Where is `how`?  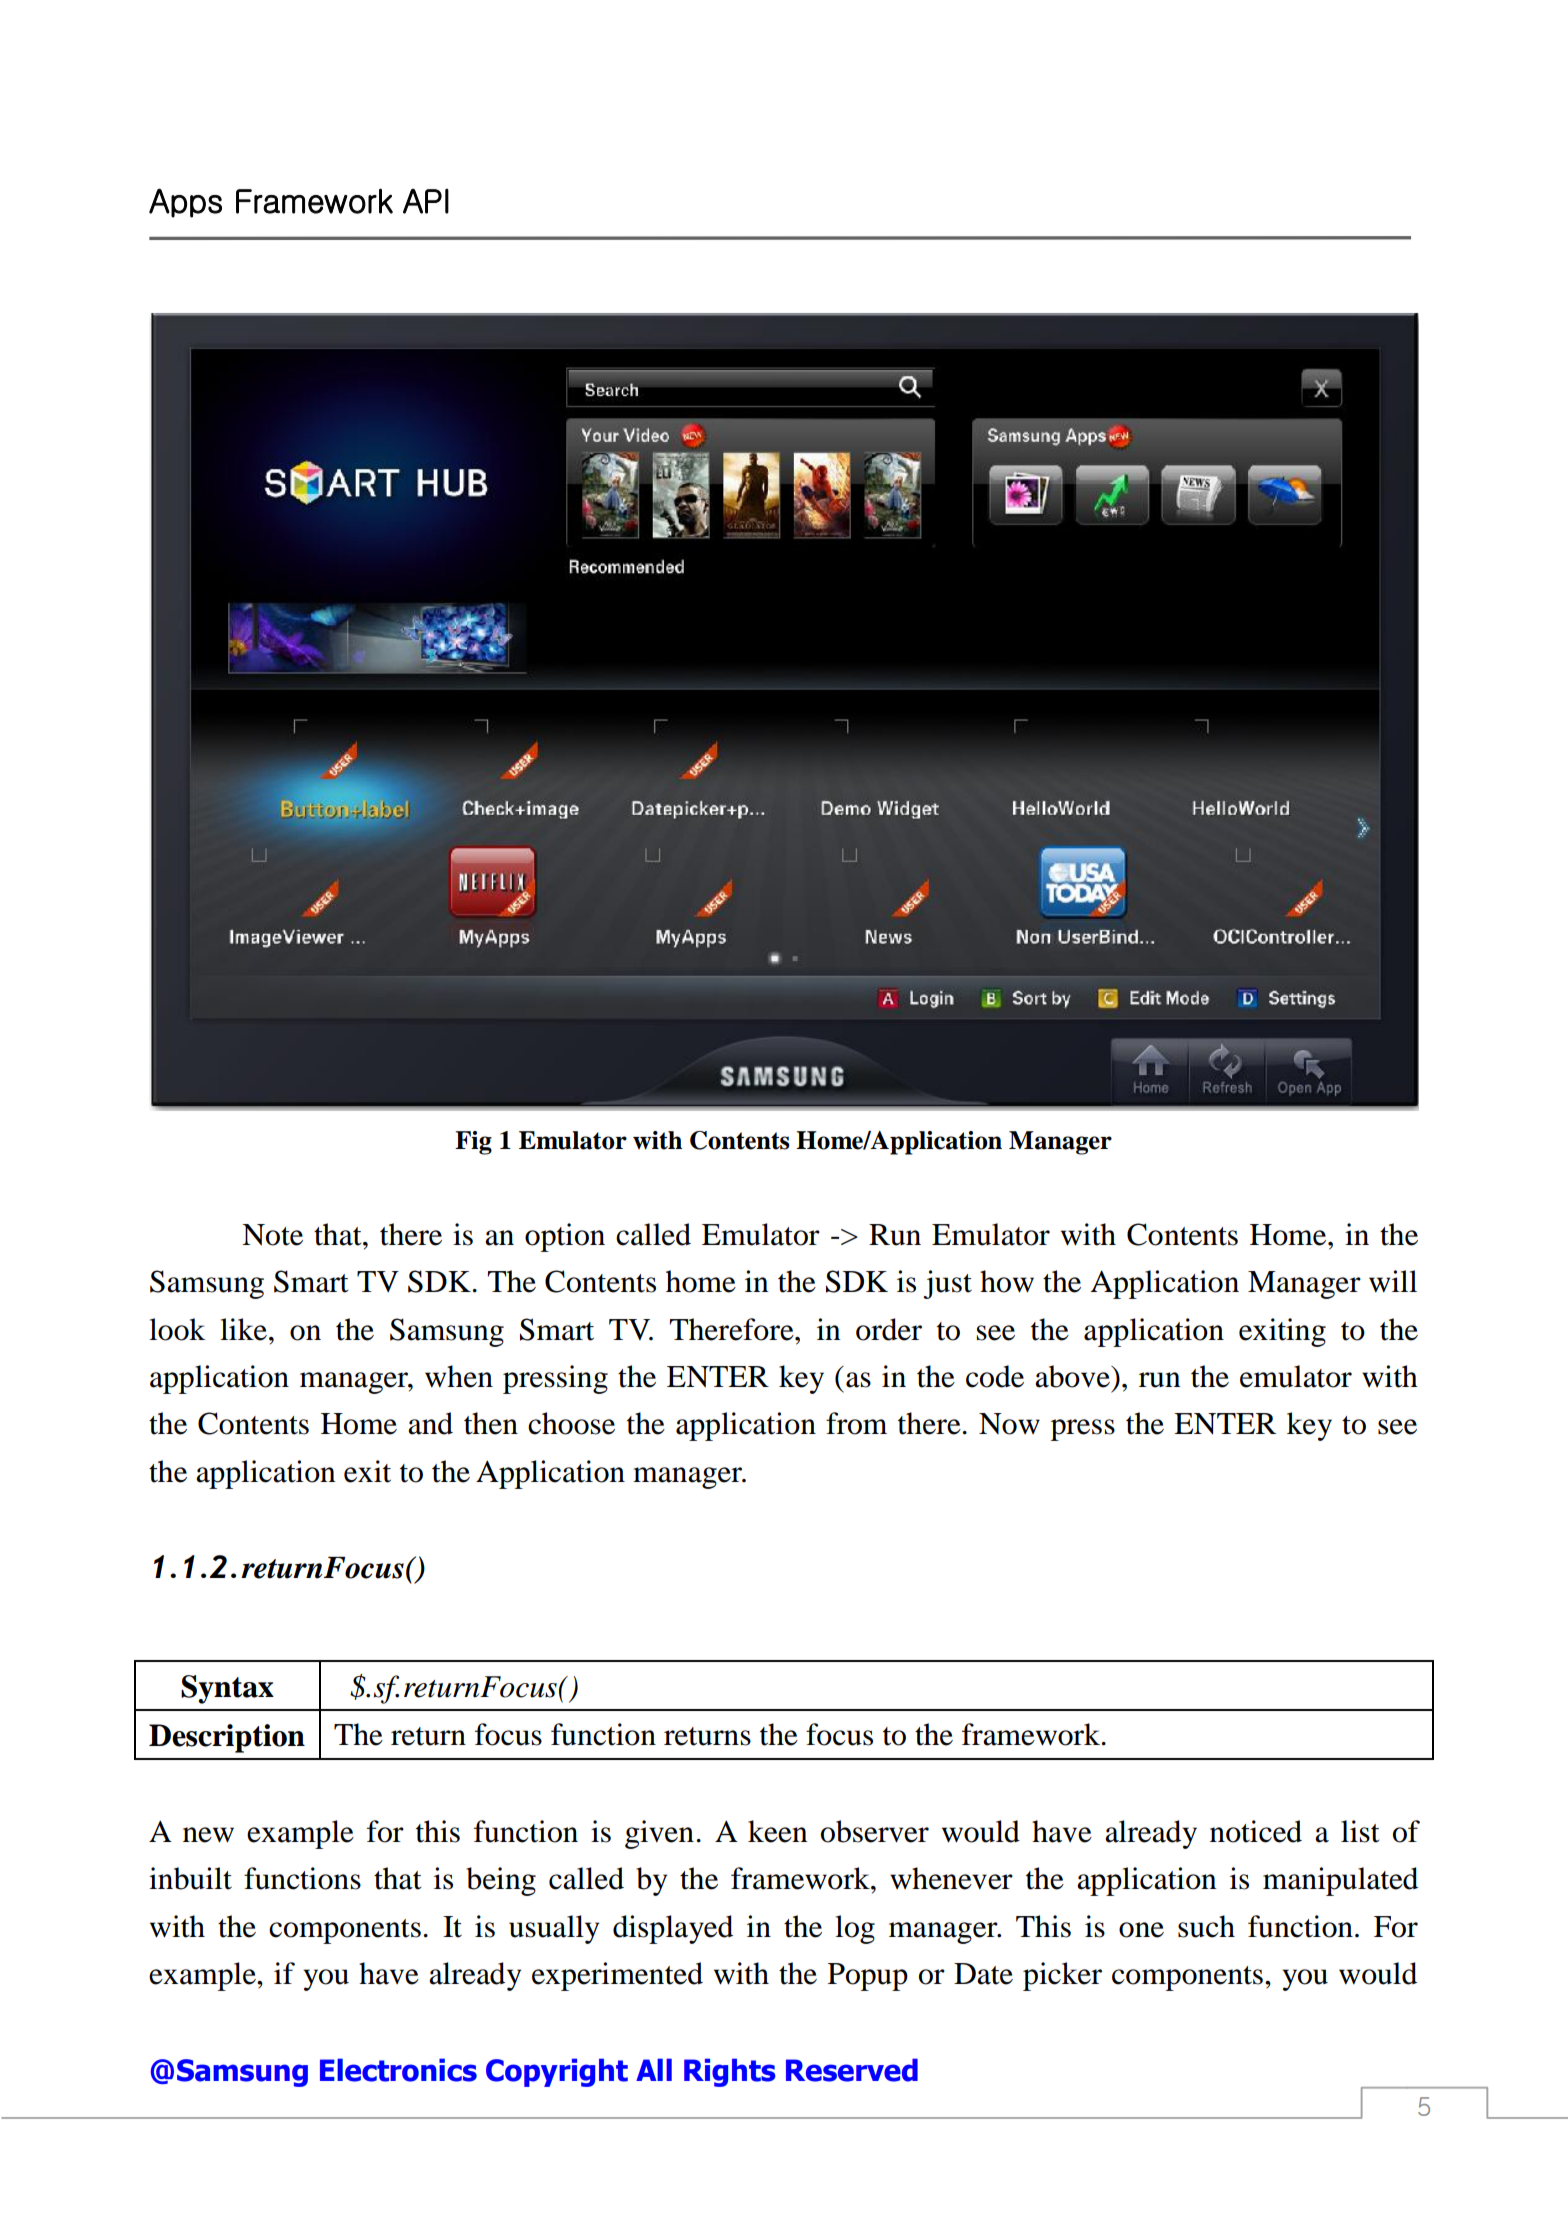 how is located at coordinates (1007, 1281).
